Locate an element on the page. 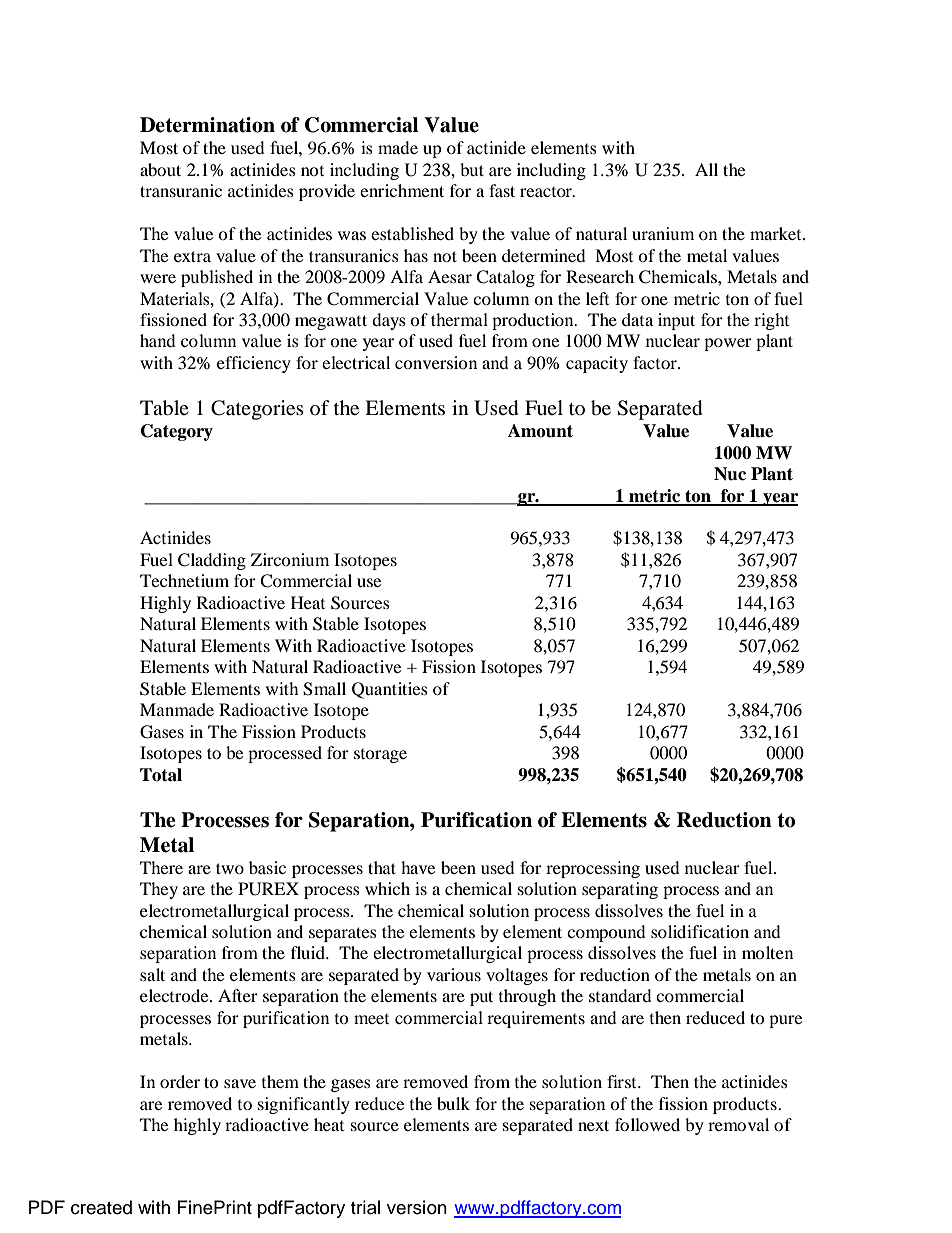 The width and height of the document is (952, 1233). created is located at coordinates (101, 1207).
